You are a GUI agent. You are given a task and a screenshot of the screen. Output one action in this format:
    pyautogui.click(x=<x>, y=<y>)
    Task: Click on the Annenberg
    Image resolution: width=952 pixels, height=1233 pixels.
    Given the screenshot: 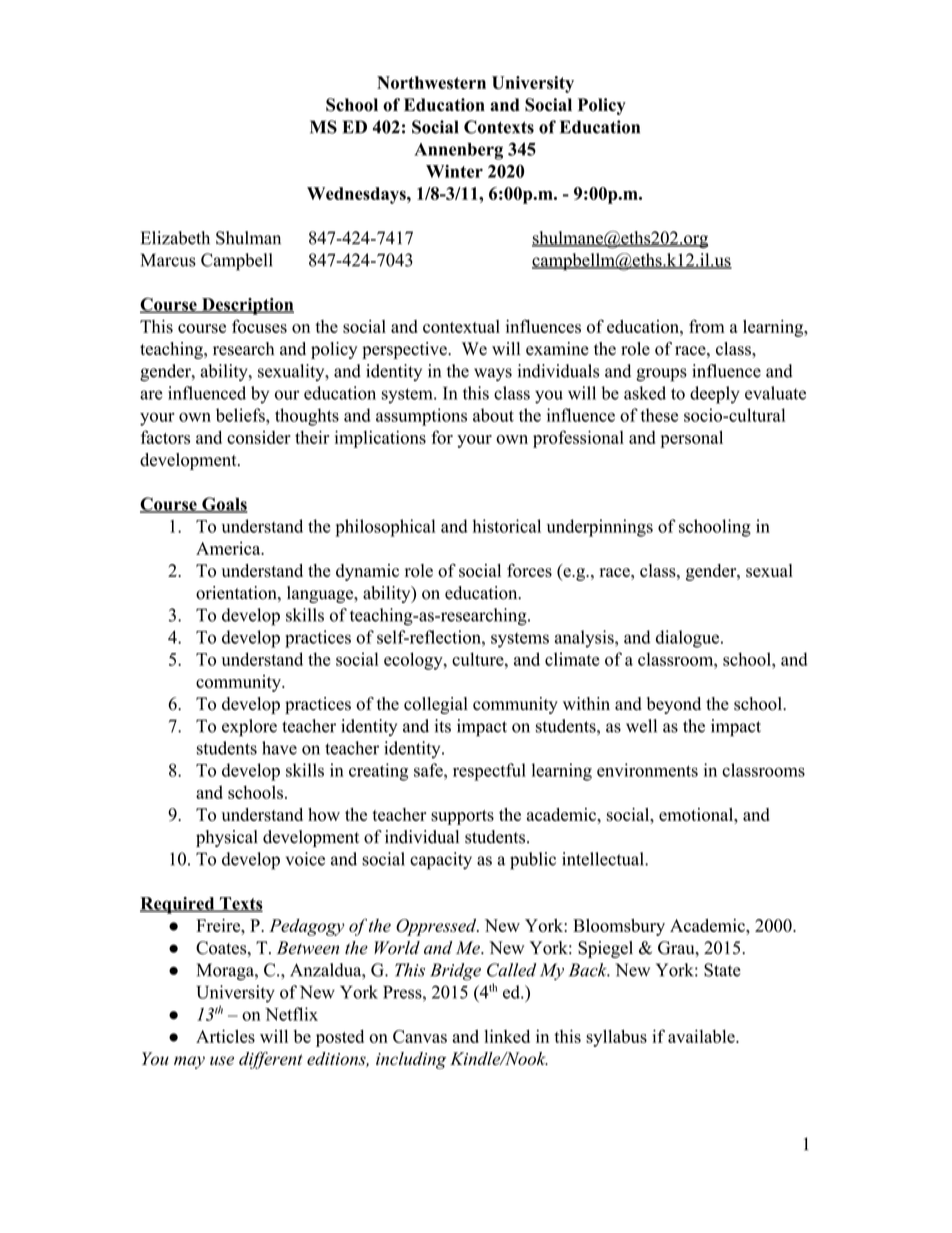 What is the action you would take?
    pyautogui.click(x=458, y=151)
